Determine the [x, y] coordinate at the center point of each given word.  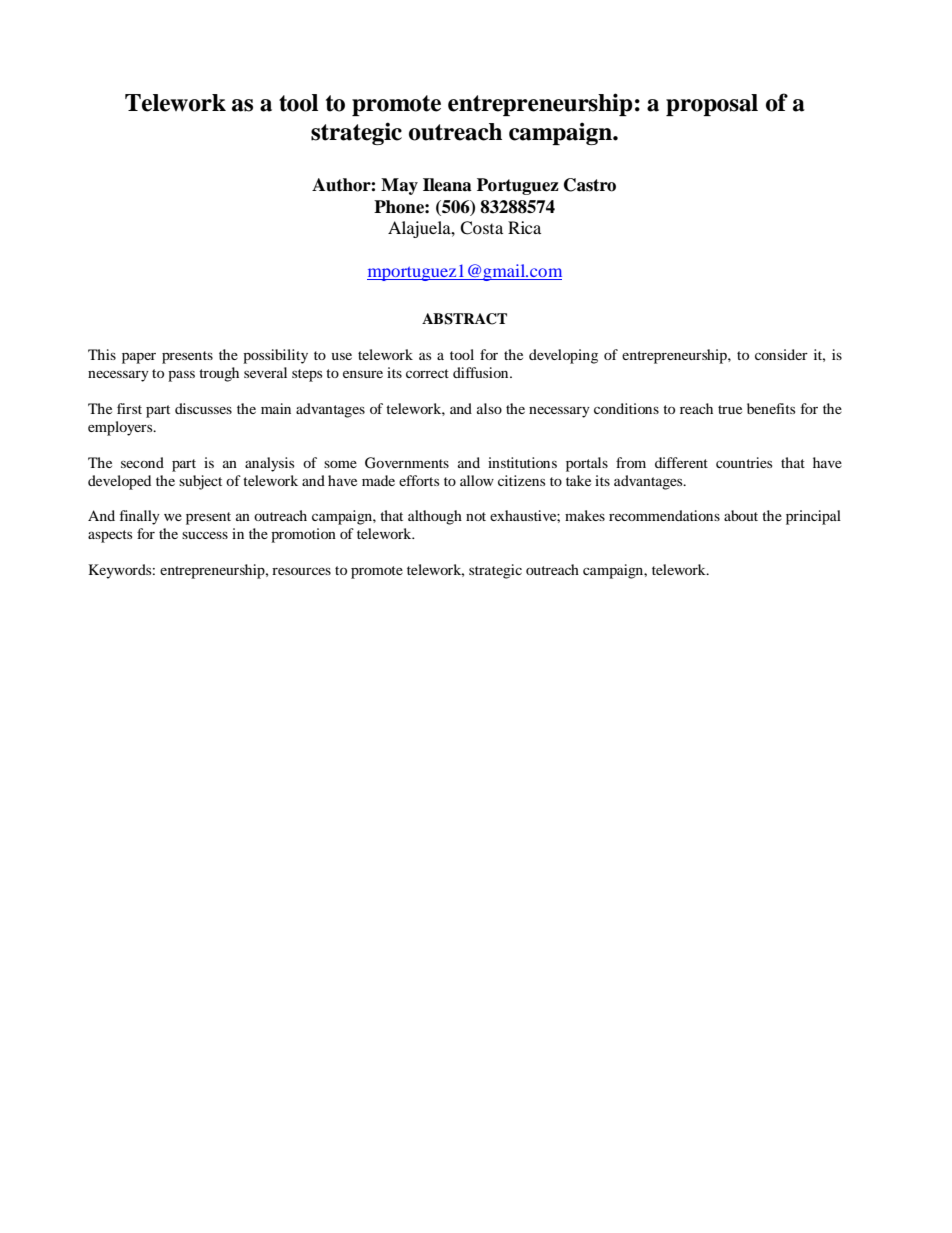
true [730, 409]
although [435, 517]
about [741, 515]
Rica [524, 227]
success [205, 535]
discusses [203, 408]
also [489, 408]
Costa [481, 228]
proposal [712, 105]
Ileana [447, 185]
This [102, 354]
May [399, 186]
